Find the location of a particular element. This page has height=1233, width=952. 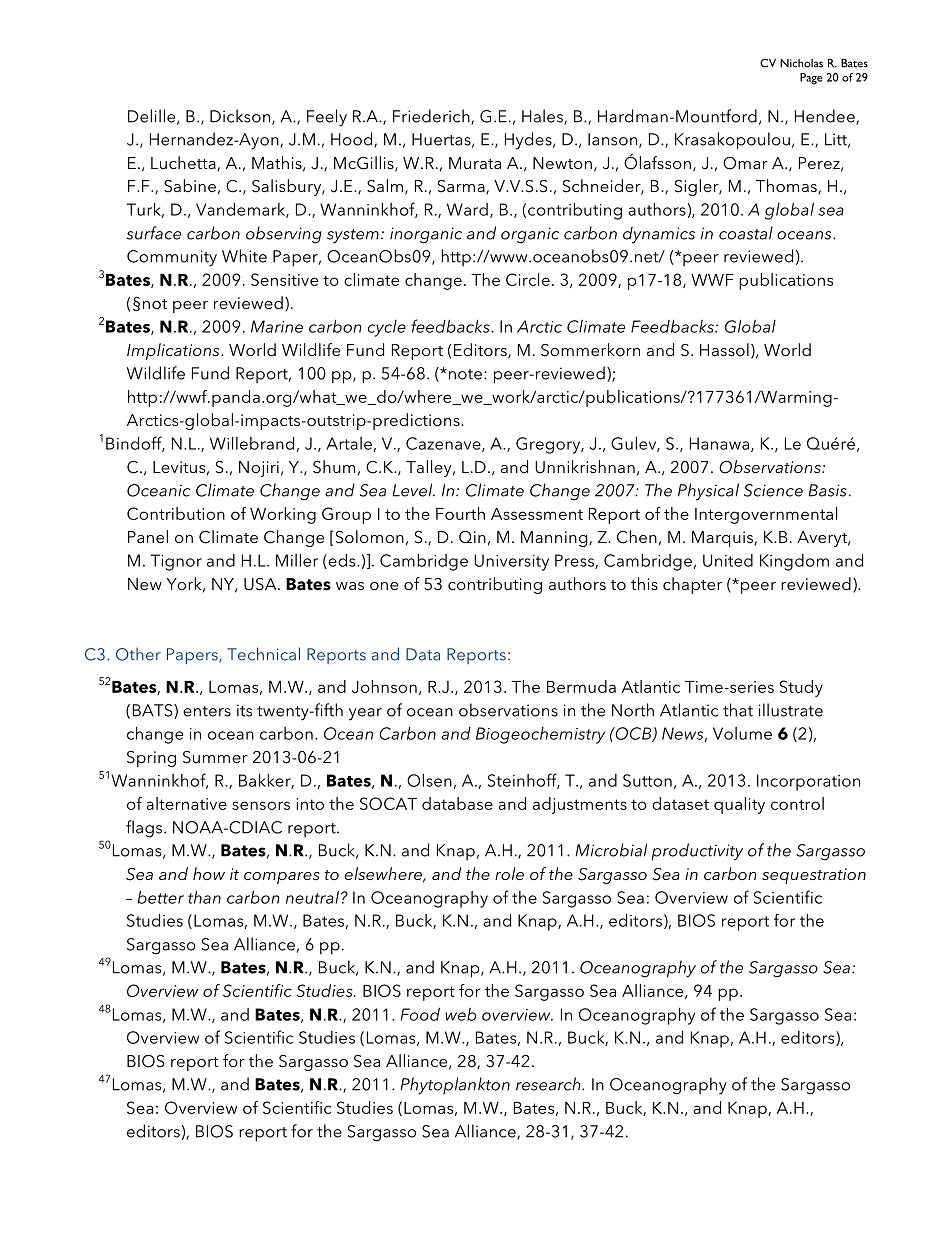

Hales is located at coordinates (543, 117).
